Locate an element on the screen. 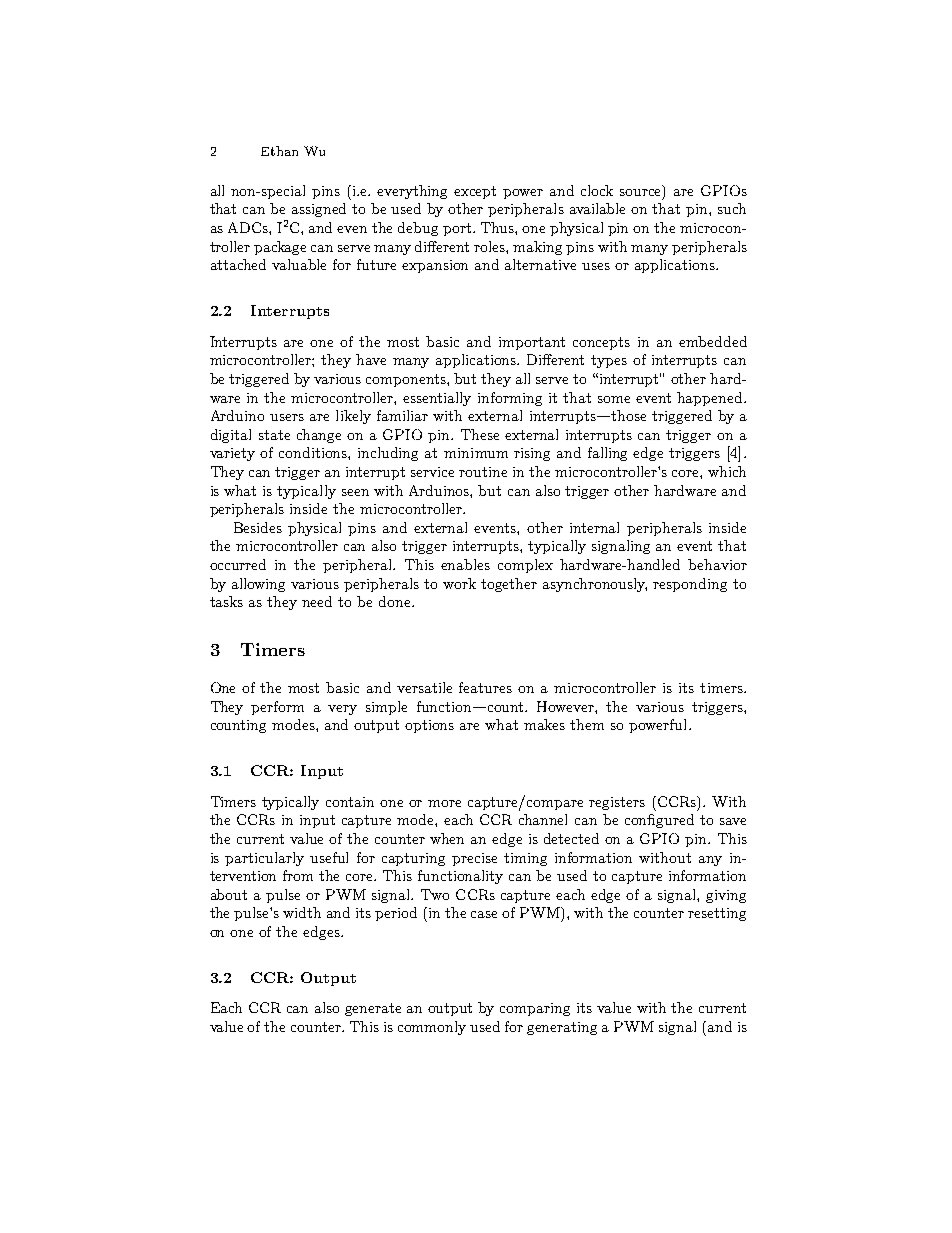 This screenshot has height=1233, width=952. such is located at coordinates (732, 208).
